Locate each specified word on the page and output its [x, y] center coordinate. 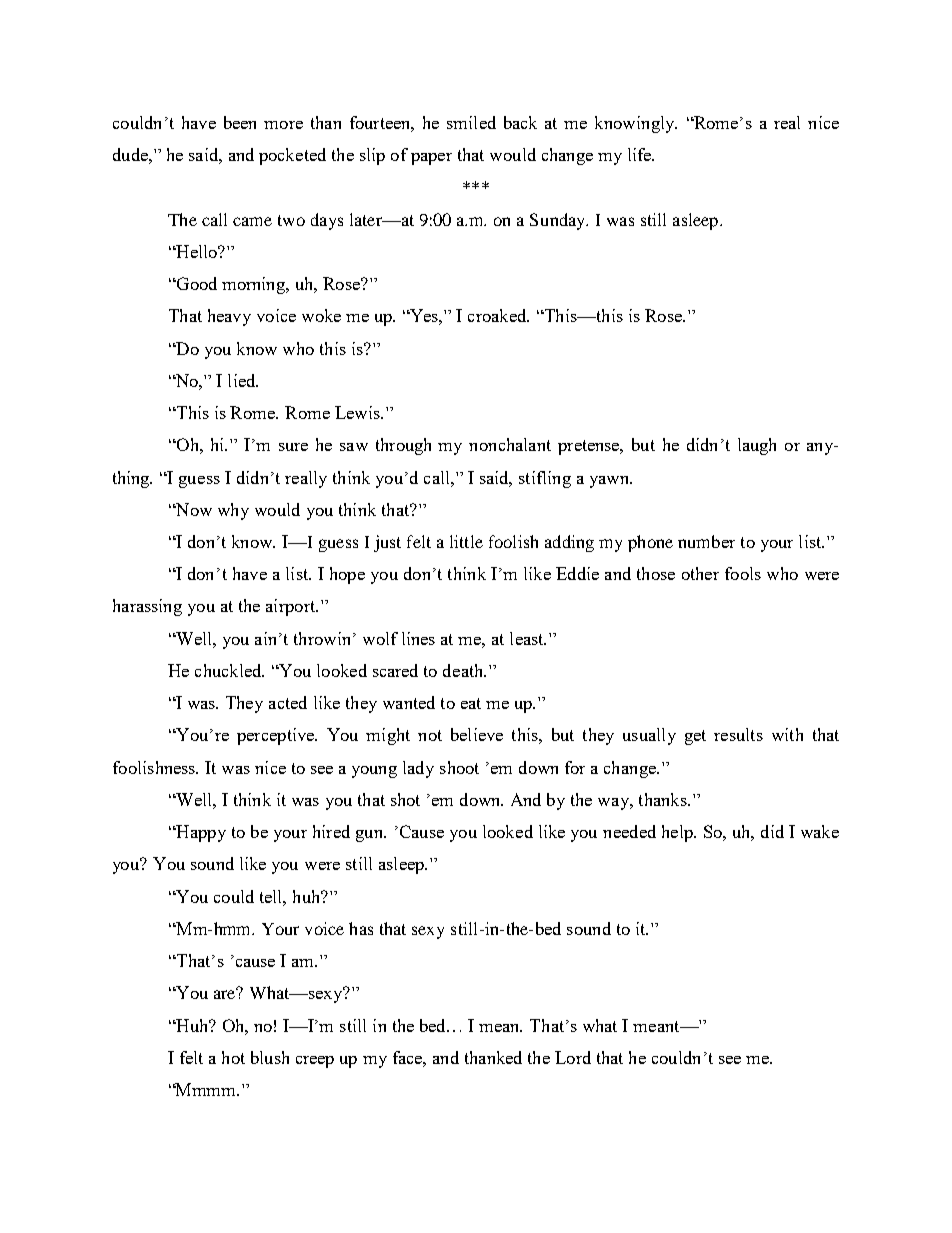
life [640, 154]
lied [243, 380]
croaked [498, 315]
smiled [471, 122]
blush [270, 1057]
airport [292, 607]
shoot [459, 767]
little [466, 541]
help [678, 833]
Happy [200, 833]
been [240, 122]
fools [743, 573]
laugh [757, 446]
